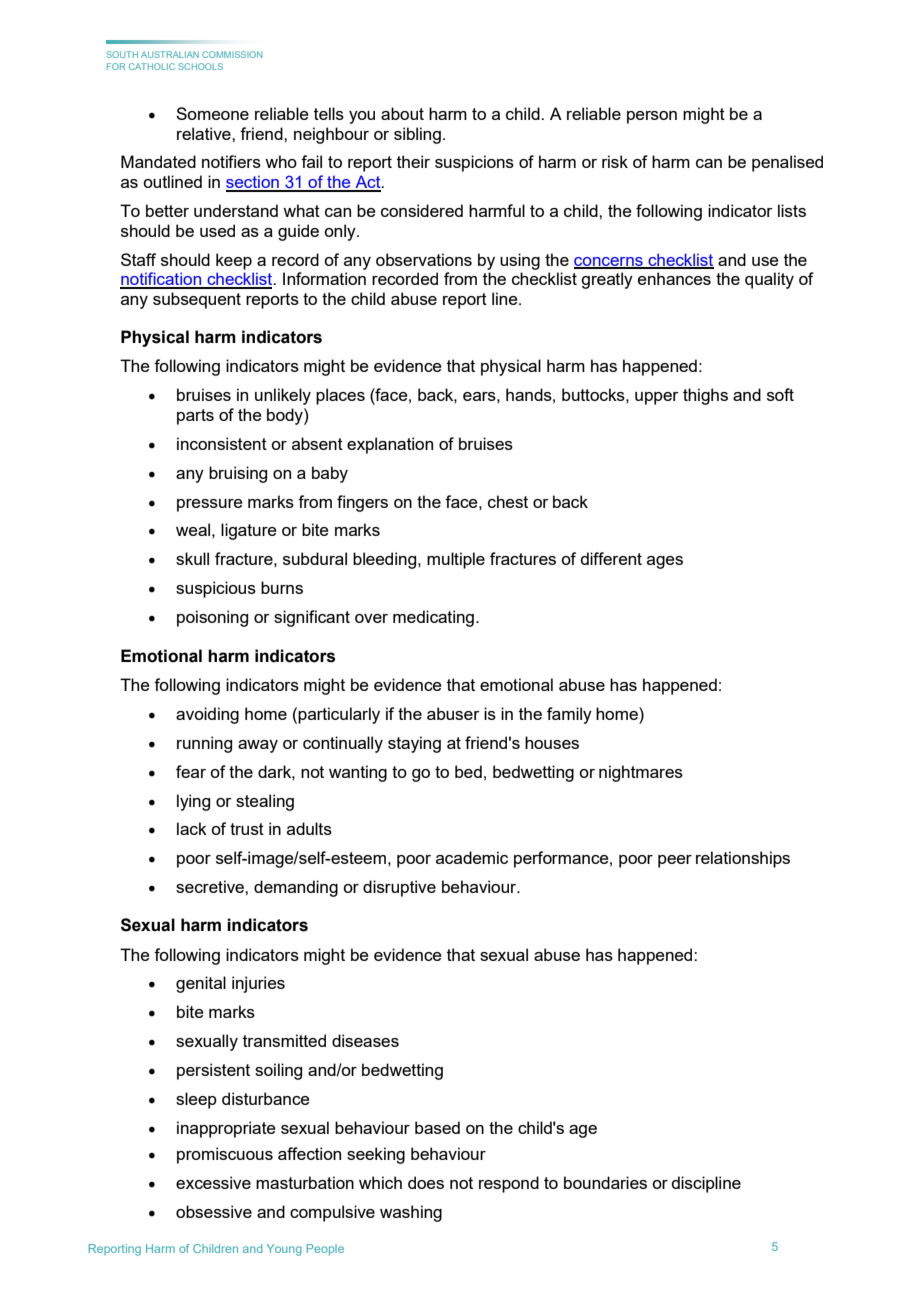 Image resolution: width=924 pixels, height=1307 pixels. Describe the element at coordinates (605, 1182) in the screenshot. I see `boundaries` at that location.
